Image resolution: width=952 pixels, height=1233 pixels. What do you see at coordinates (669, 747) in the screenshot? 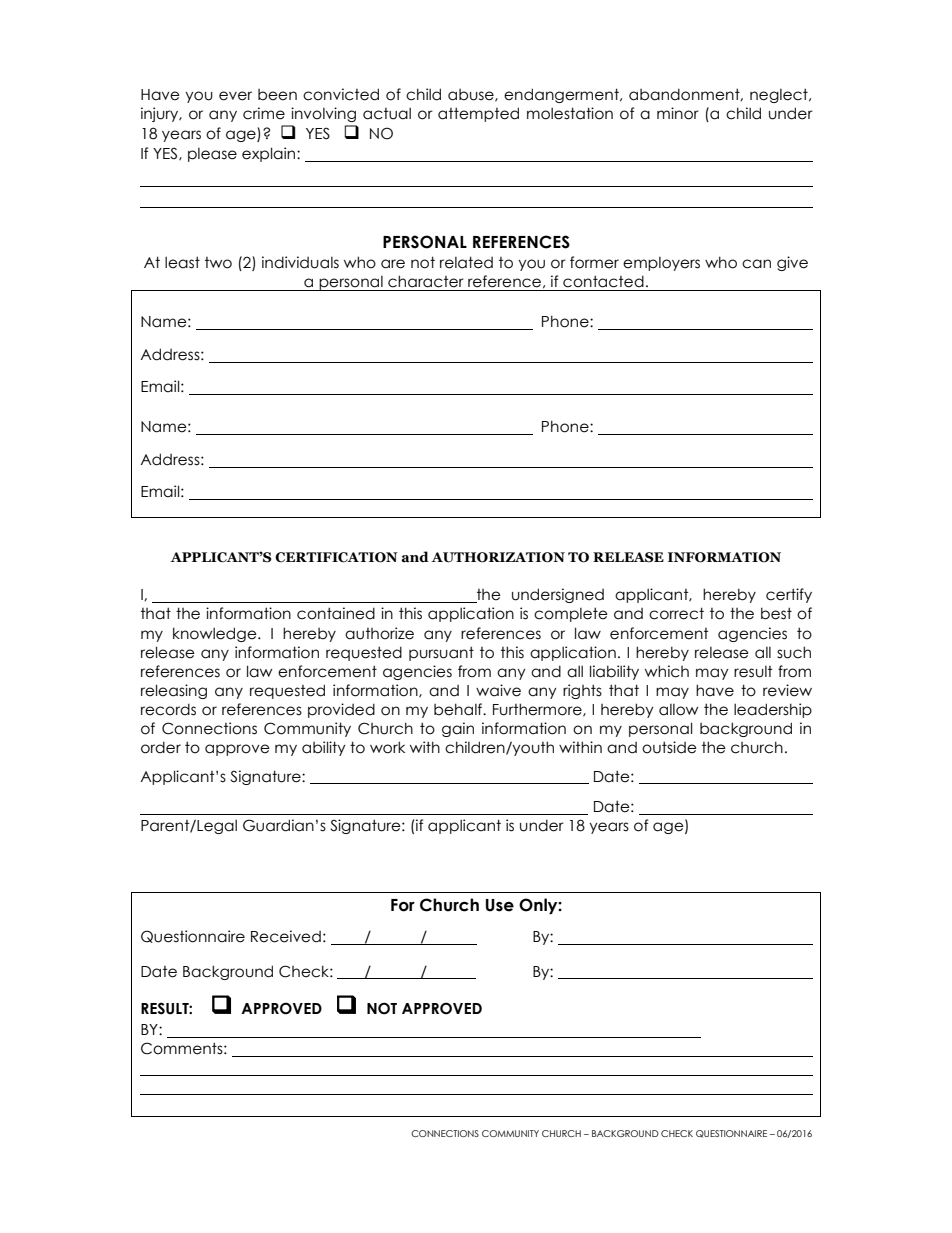
I see `outside` at bounding box center [669, 747].
